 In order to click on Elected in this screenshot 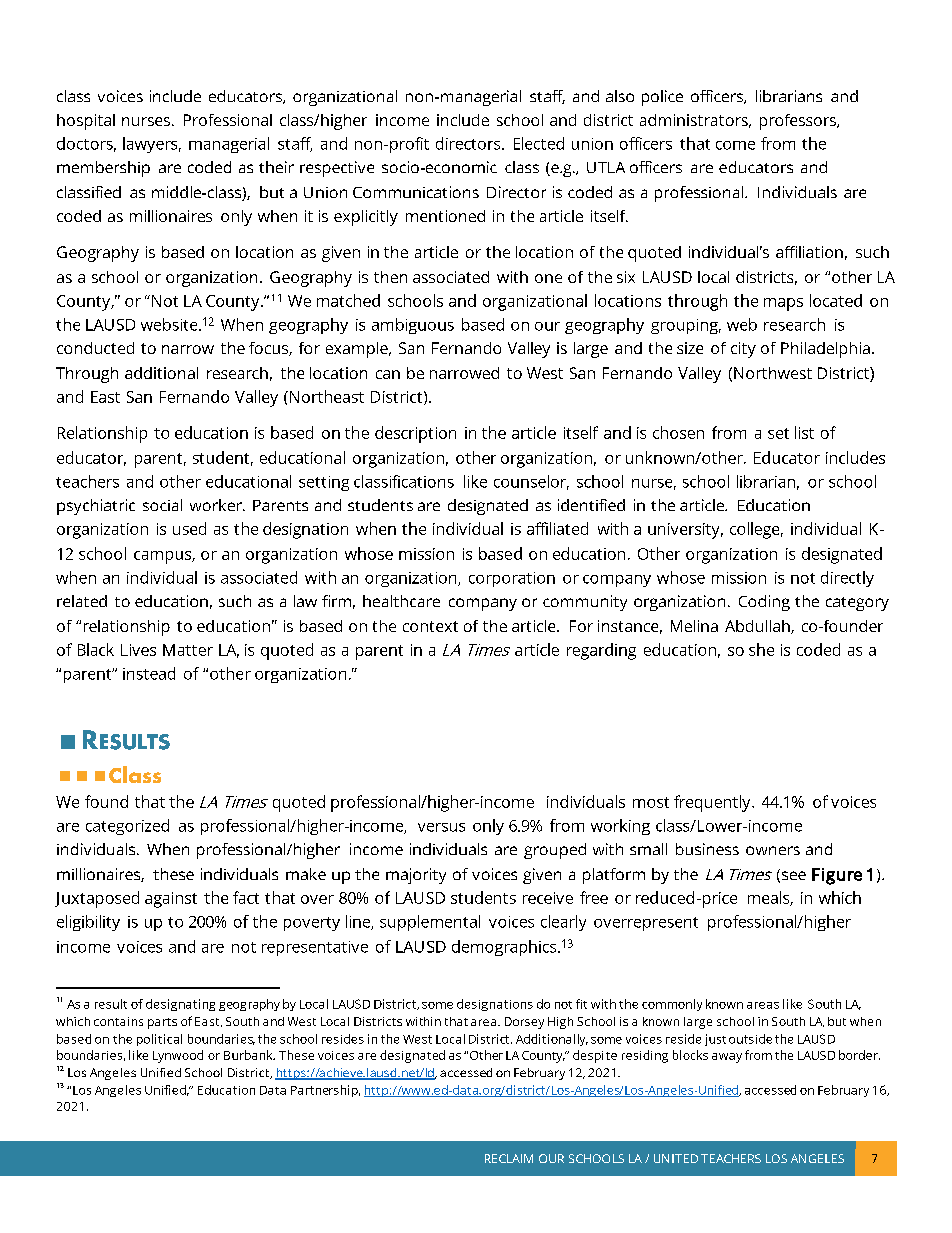, I will do `click(539, 143)`.
